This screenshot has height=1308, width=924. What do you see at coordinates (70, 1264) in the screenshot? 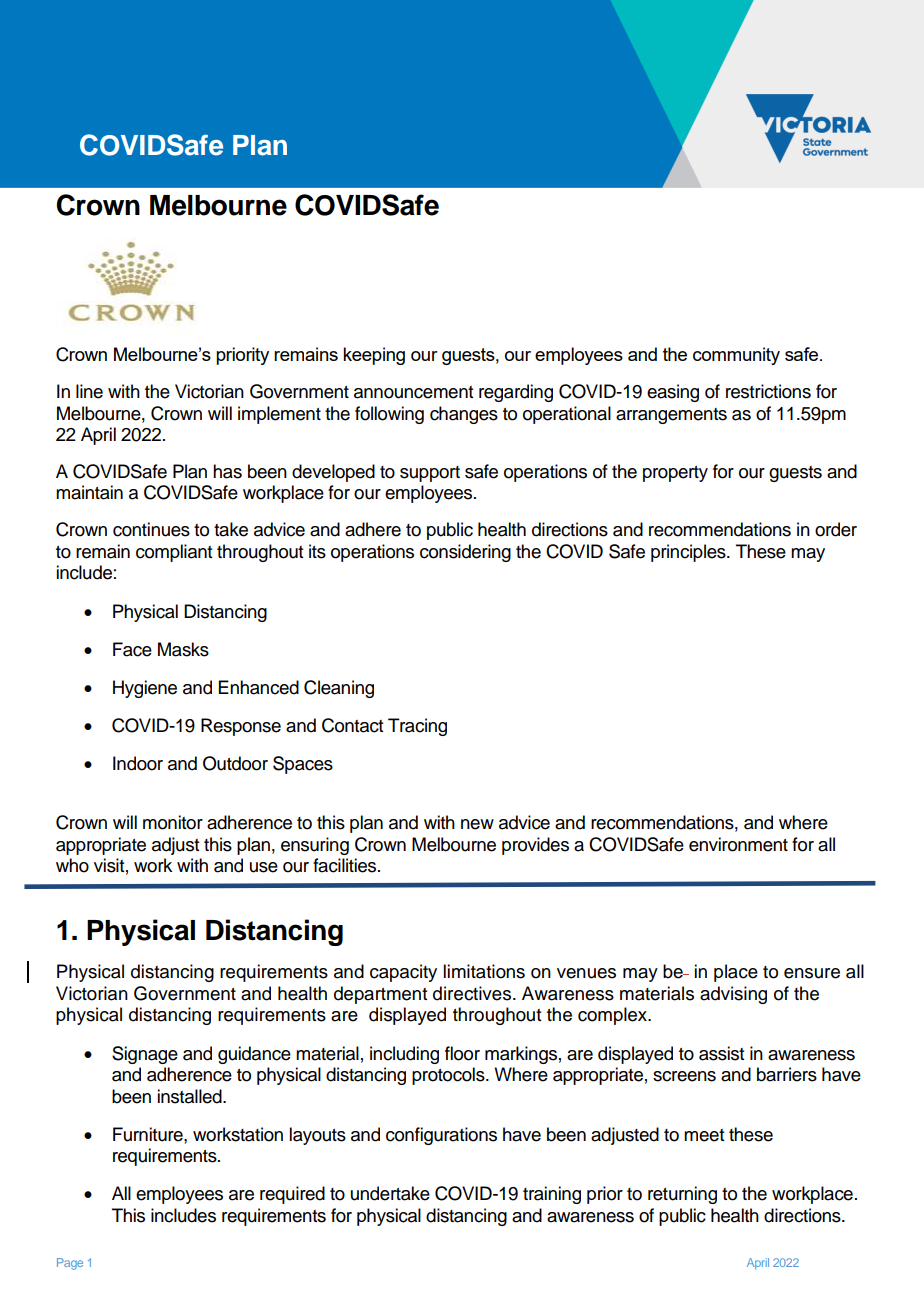
I see `Page` at bounding box center [70, 1264].
